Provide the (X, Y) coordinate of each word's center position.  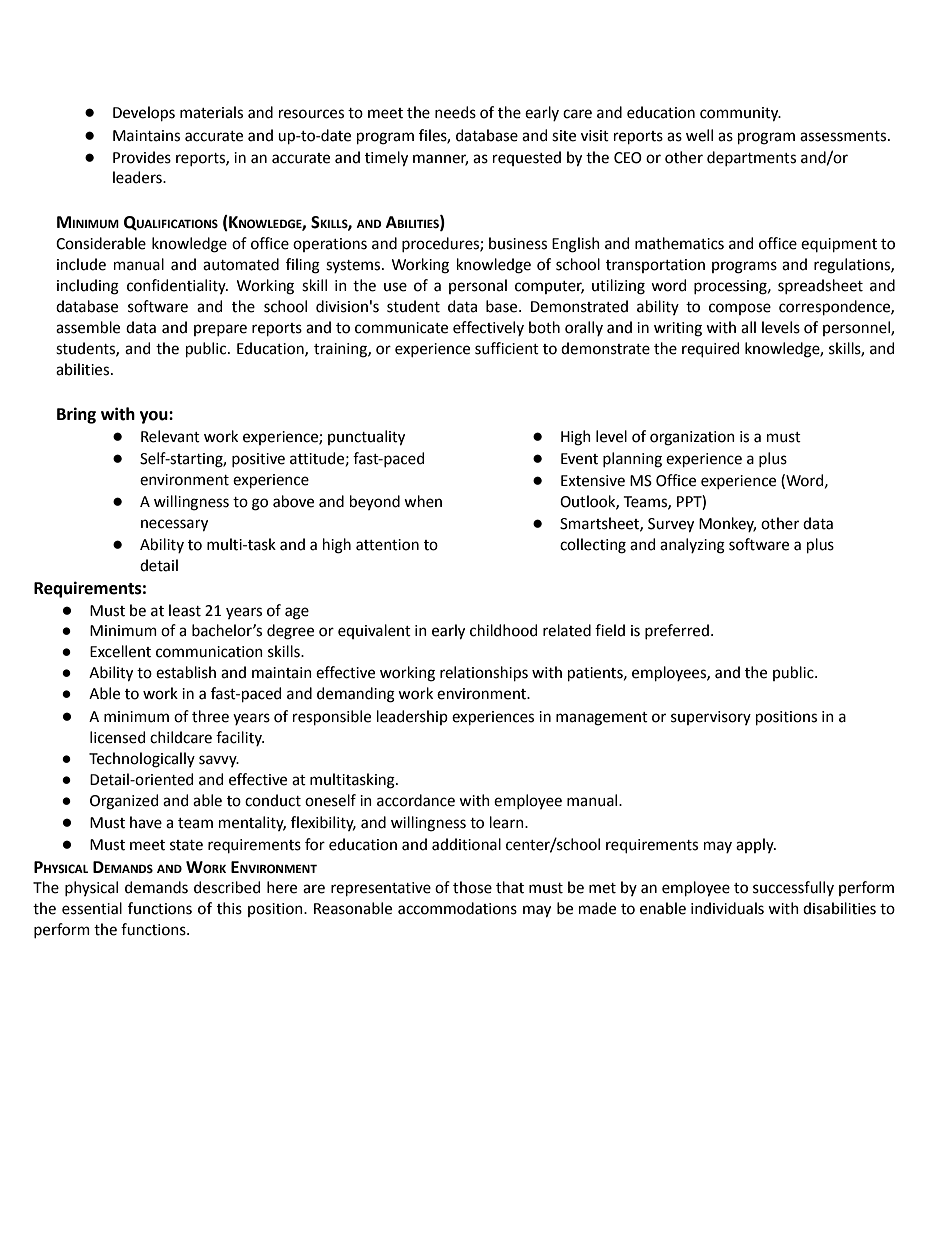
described (227, 887)
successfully (793, 888)
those (472, 887)
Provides (142, 157)
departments (751, 158)
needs (455, 112)
